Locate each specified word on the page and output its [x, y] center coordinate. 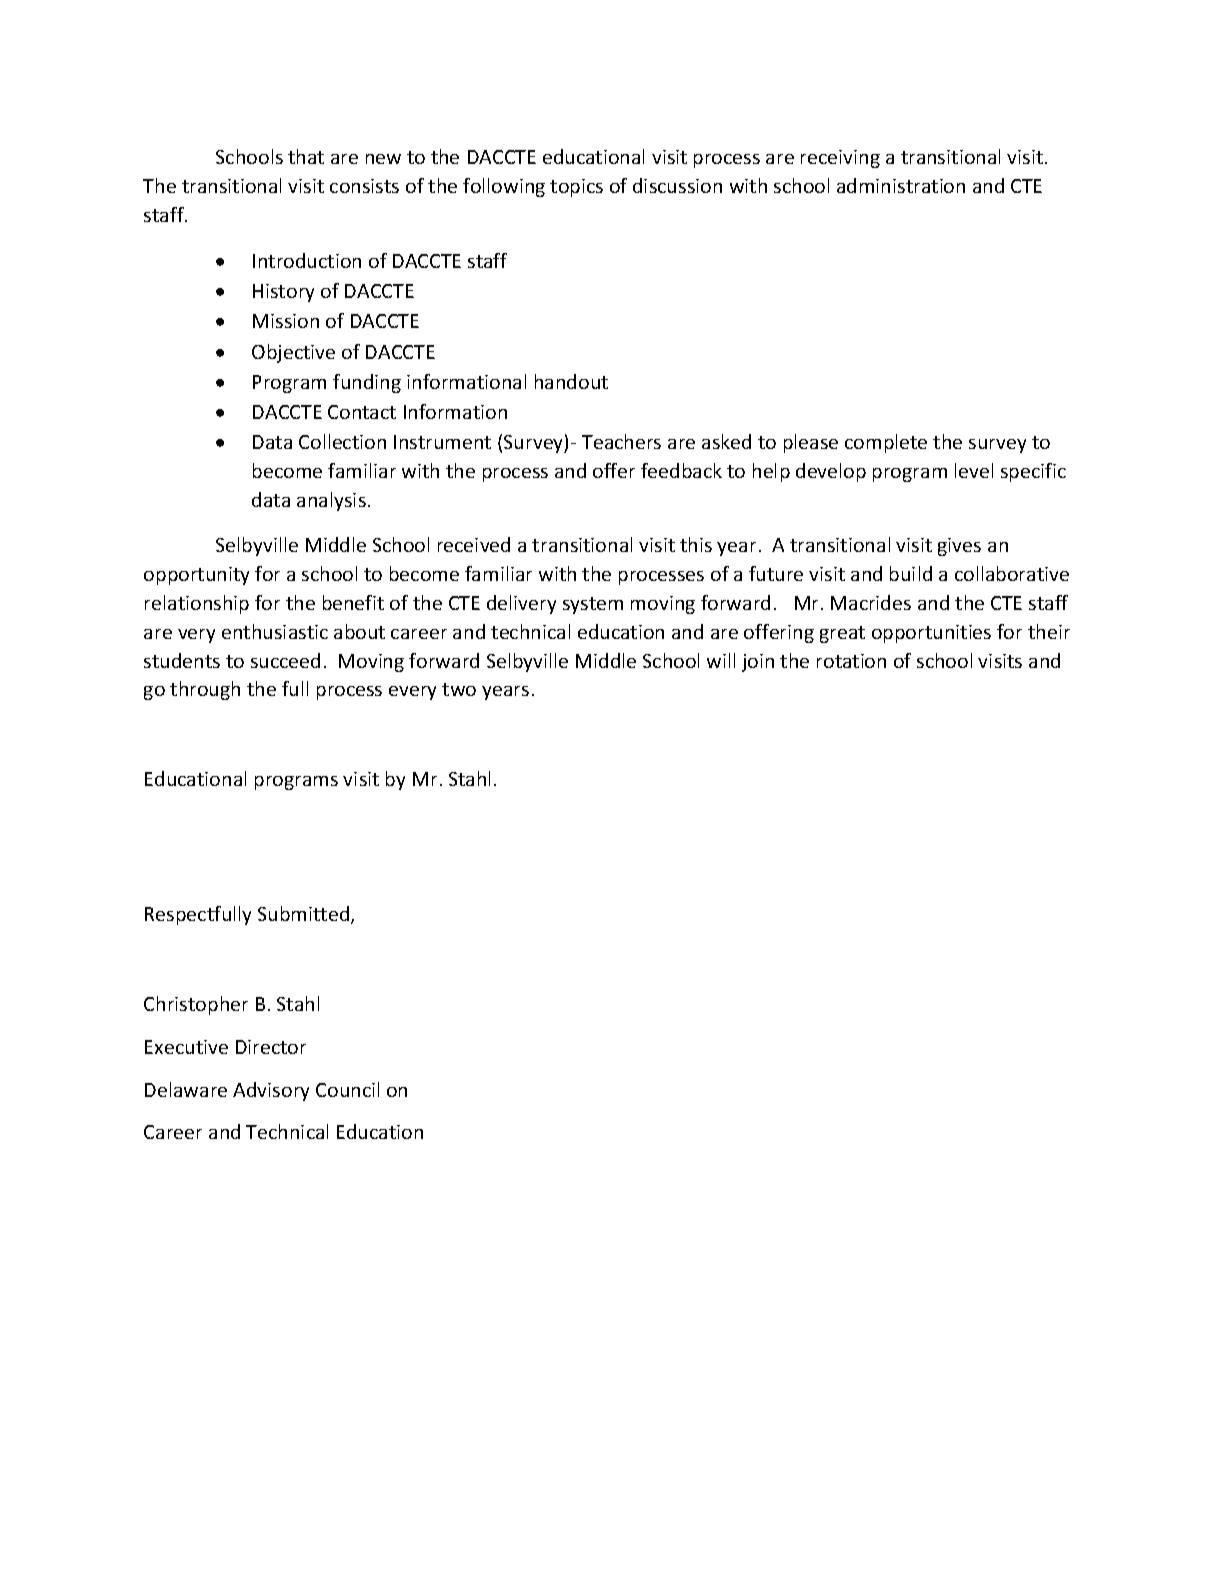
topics [576, 188]
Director [271, 1047]
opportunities [931, 634]
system [593, 605]
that [306, 156]
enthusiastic [275, 631]
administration [901, 185]
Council [347, 1089]
